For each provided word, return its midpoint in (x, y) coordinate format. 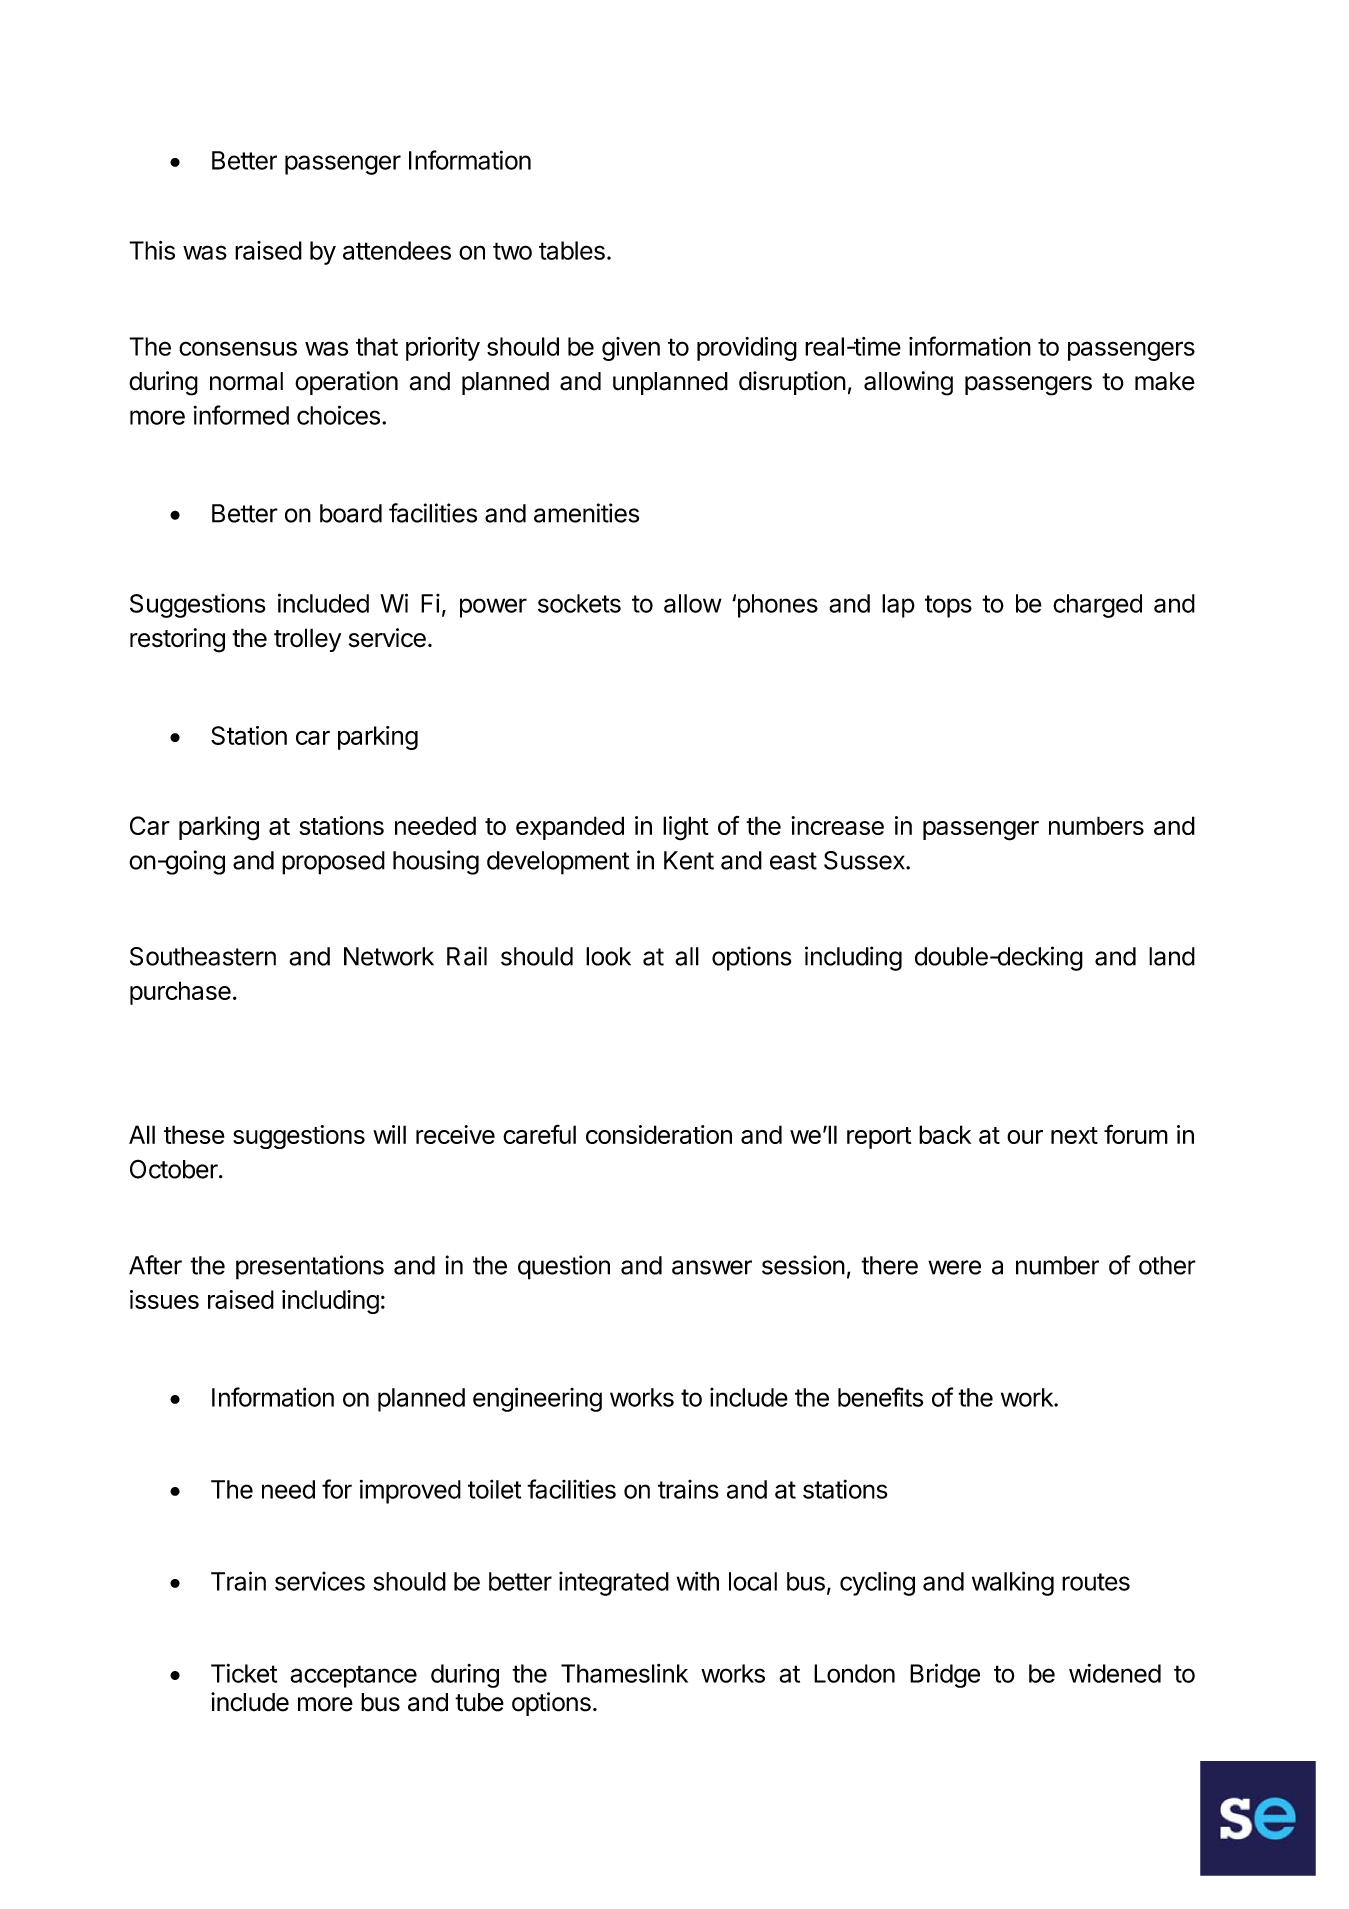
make (1165, 381)
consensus (238, 348)
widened (1115, 1673)
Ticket (244, 1673)
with (698, 1581)
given (631, 349)
